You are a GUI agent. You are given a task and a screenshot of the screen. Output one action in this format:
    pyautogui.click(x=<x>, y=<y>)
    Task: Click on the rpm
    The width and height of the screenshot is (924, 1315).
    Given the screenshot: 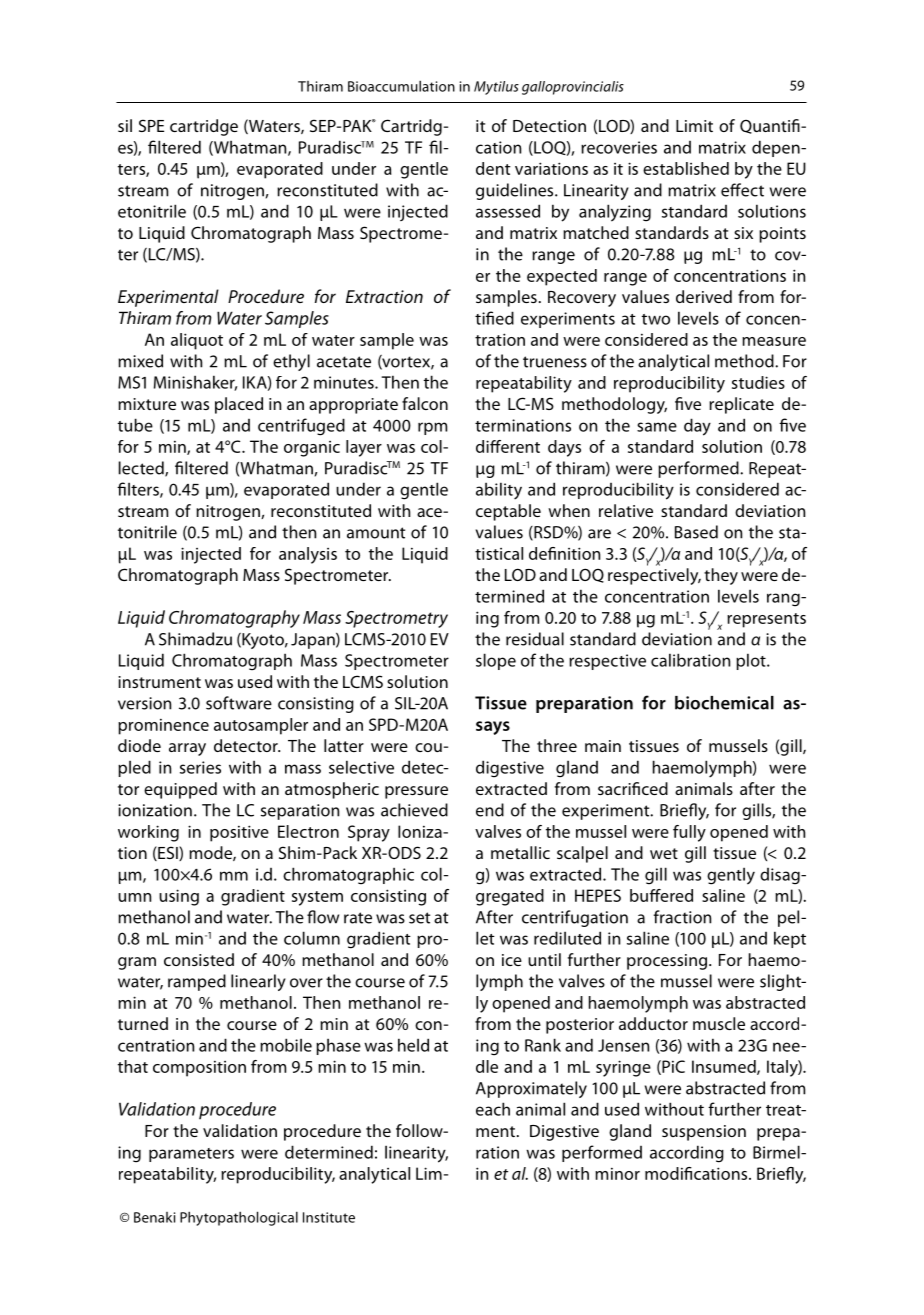 What is the action you would take?
    pyautogui.click(x=432, y=428)
